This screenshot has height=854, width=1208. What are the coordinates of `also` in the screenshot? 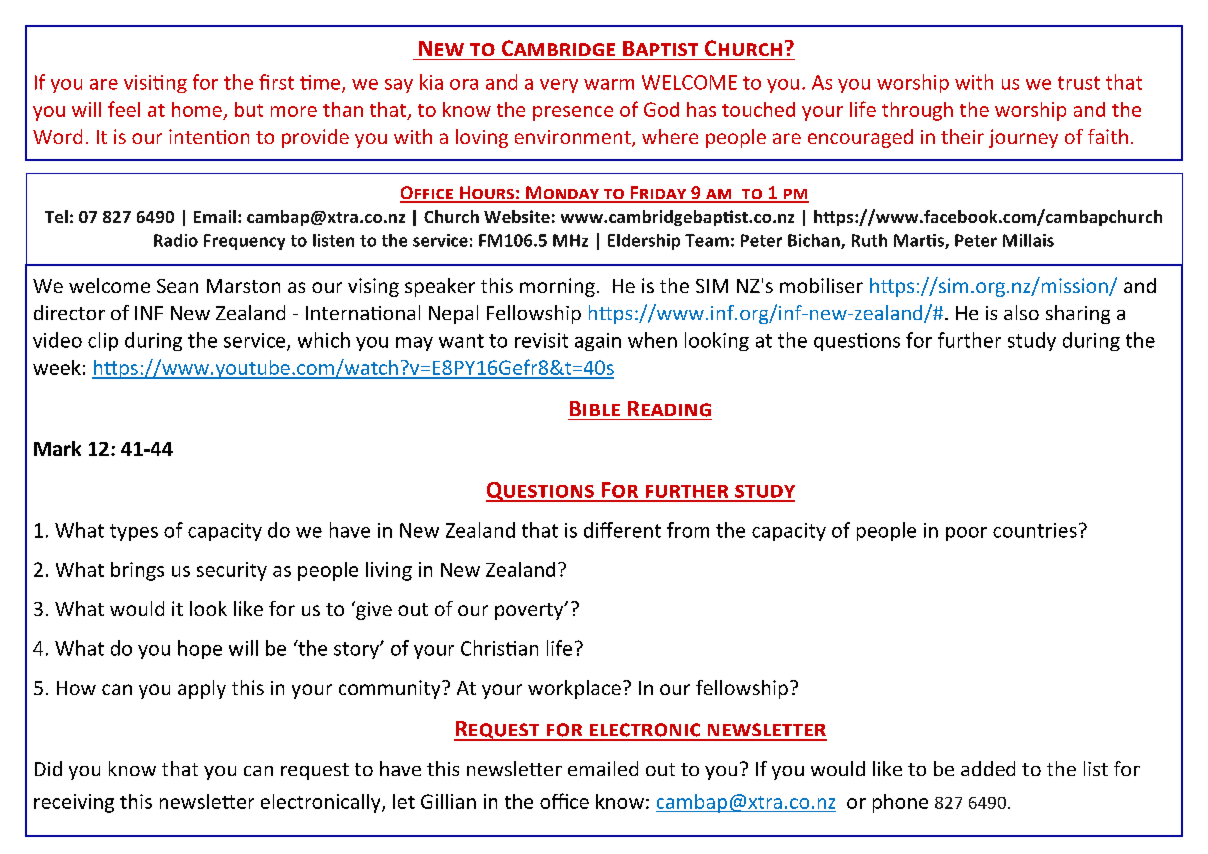 It's located at (1021, 312).
